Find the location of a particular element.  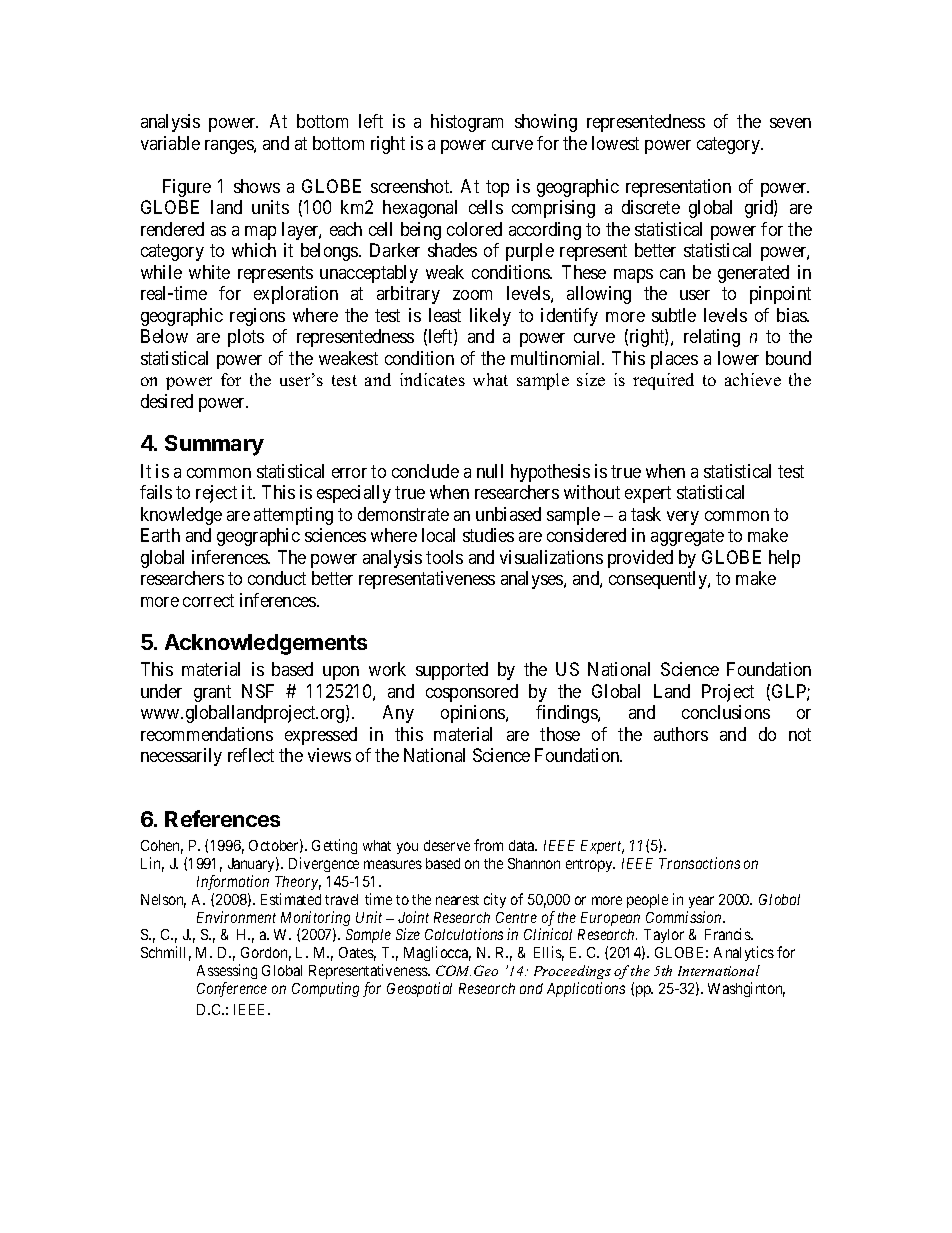

Summary is located at coordinates (214, 445).
